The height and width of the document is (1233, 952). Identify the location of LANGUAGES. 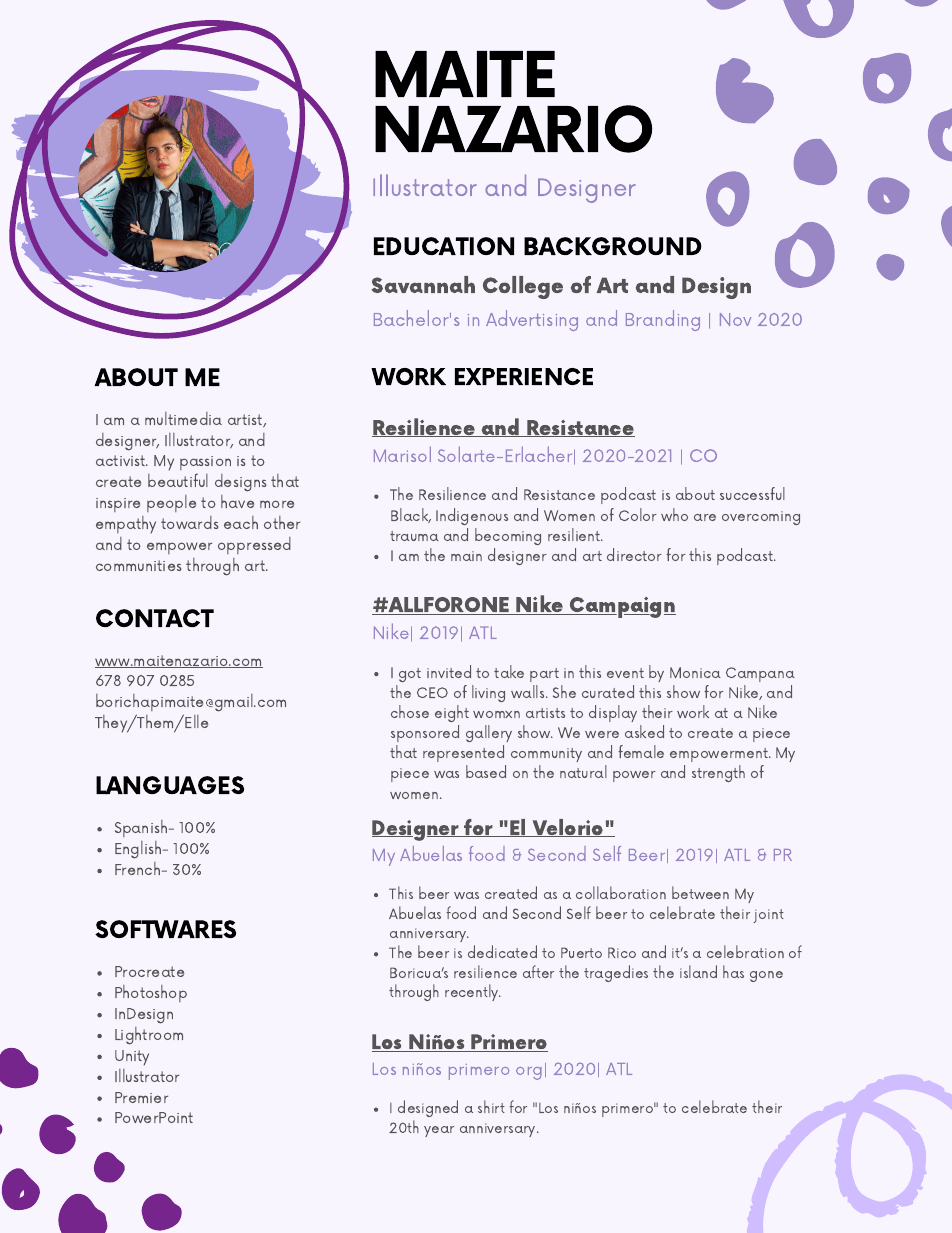
(170, 785).
